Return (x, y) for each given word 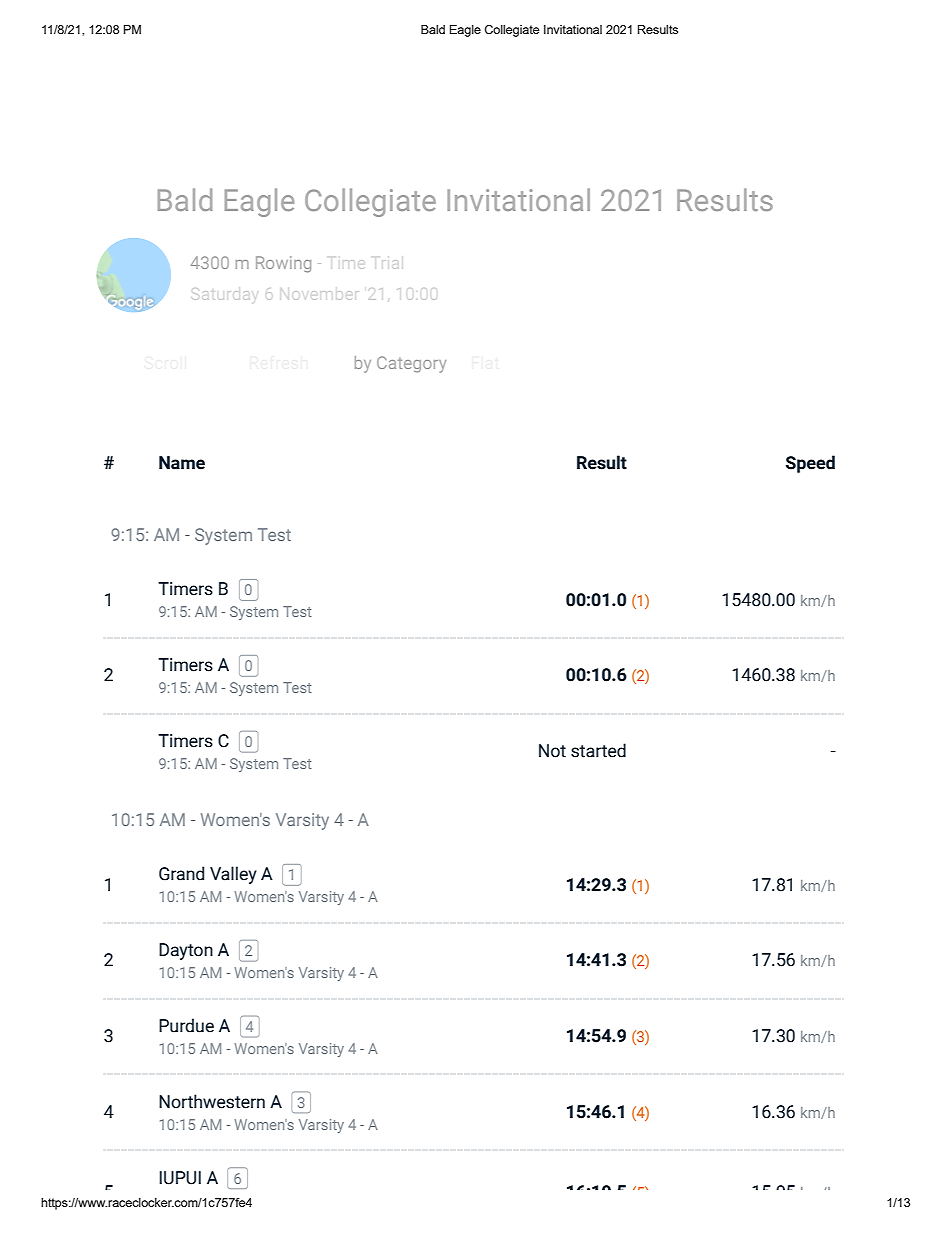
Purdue (186, 1025)
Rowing (283, 264)
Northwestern (212, 1101)
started (598, 750)
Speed (810, 464)
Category (411, 364)
